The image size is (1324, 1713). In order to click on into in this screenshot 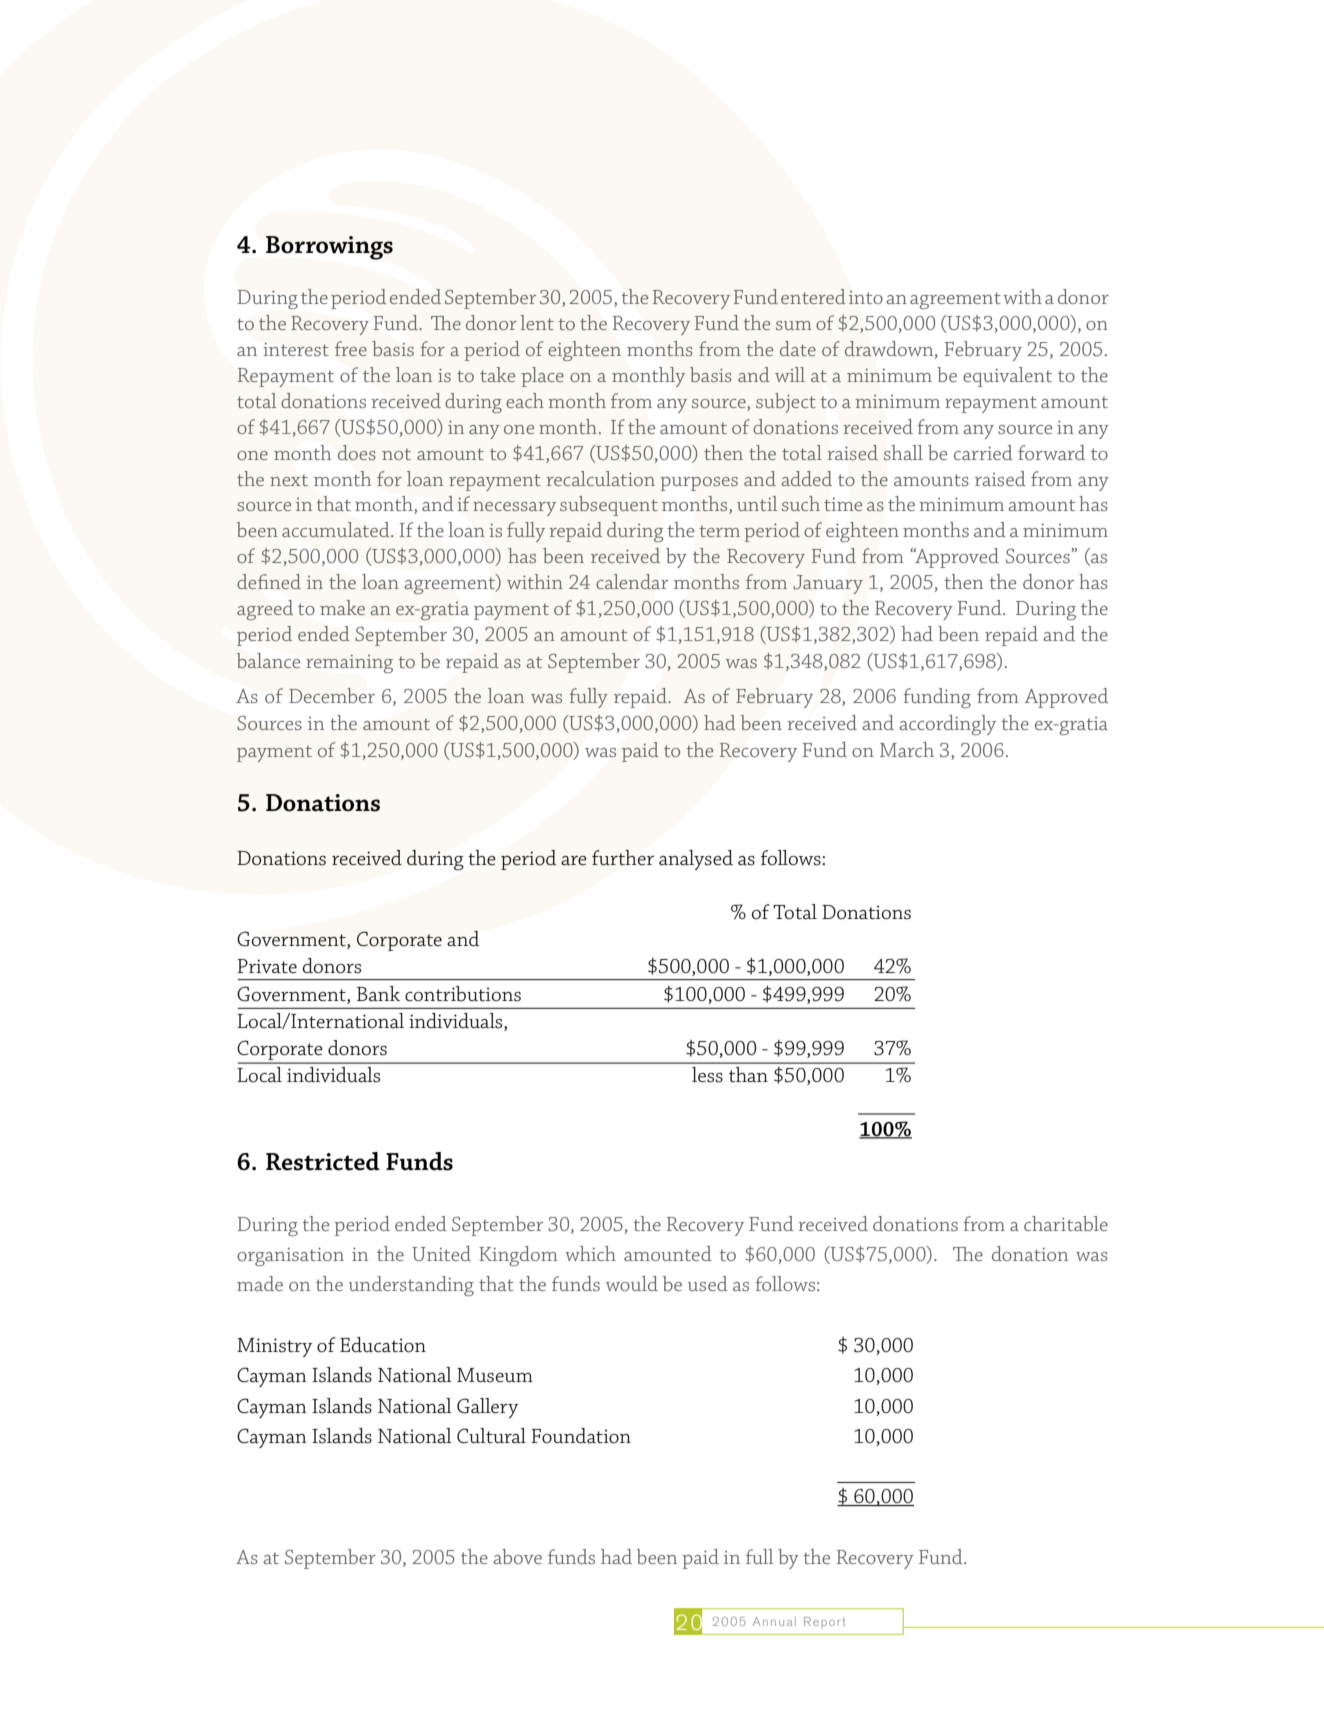, I will do `click(866, 297)`.
